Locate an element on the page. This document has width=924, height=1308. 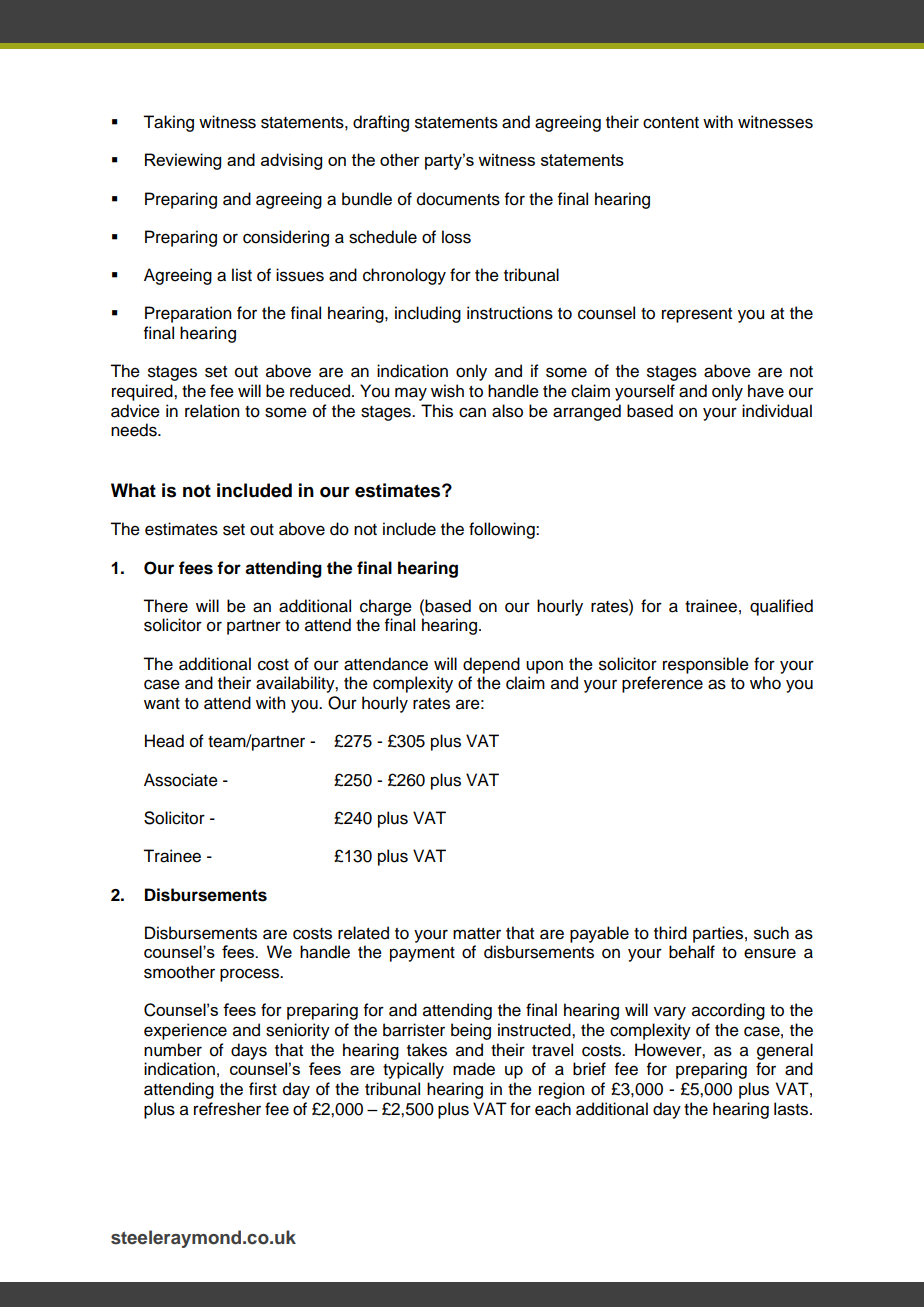
content is located at coordinates (671, 123).
